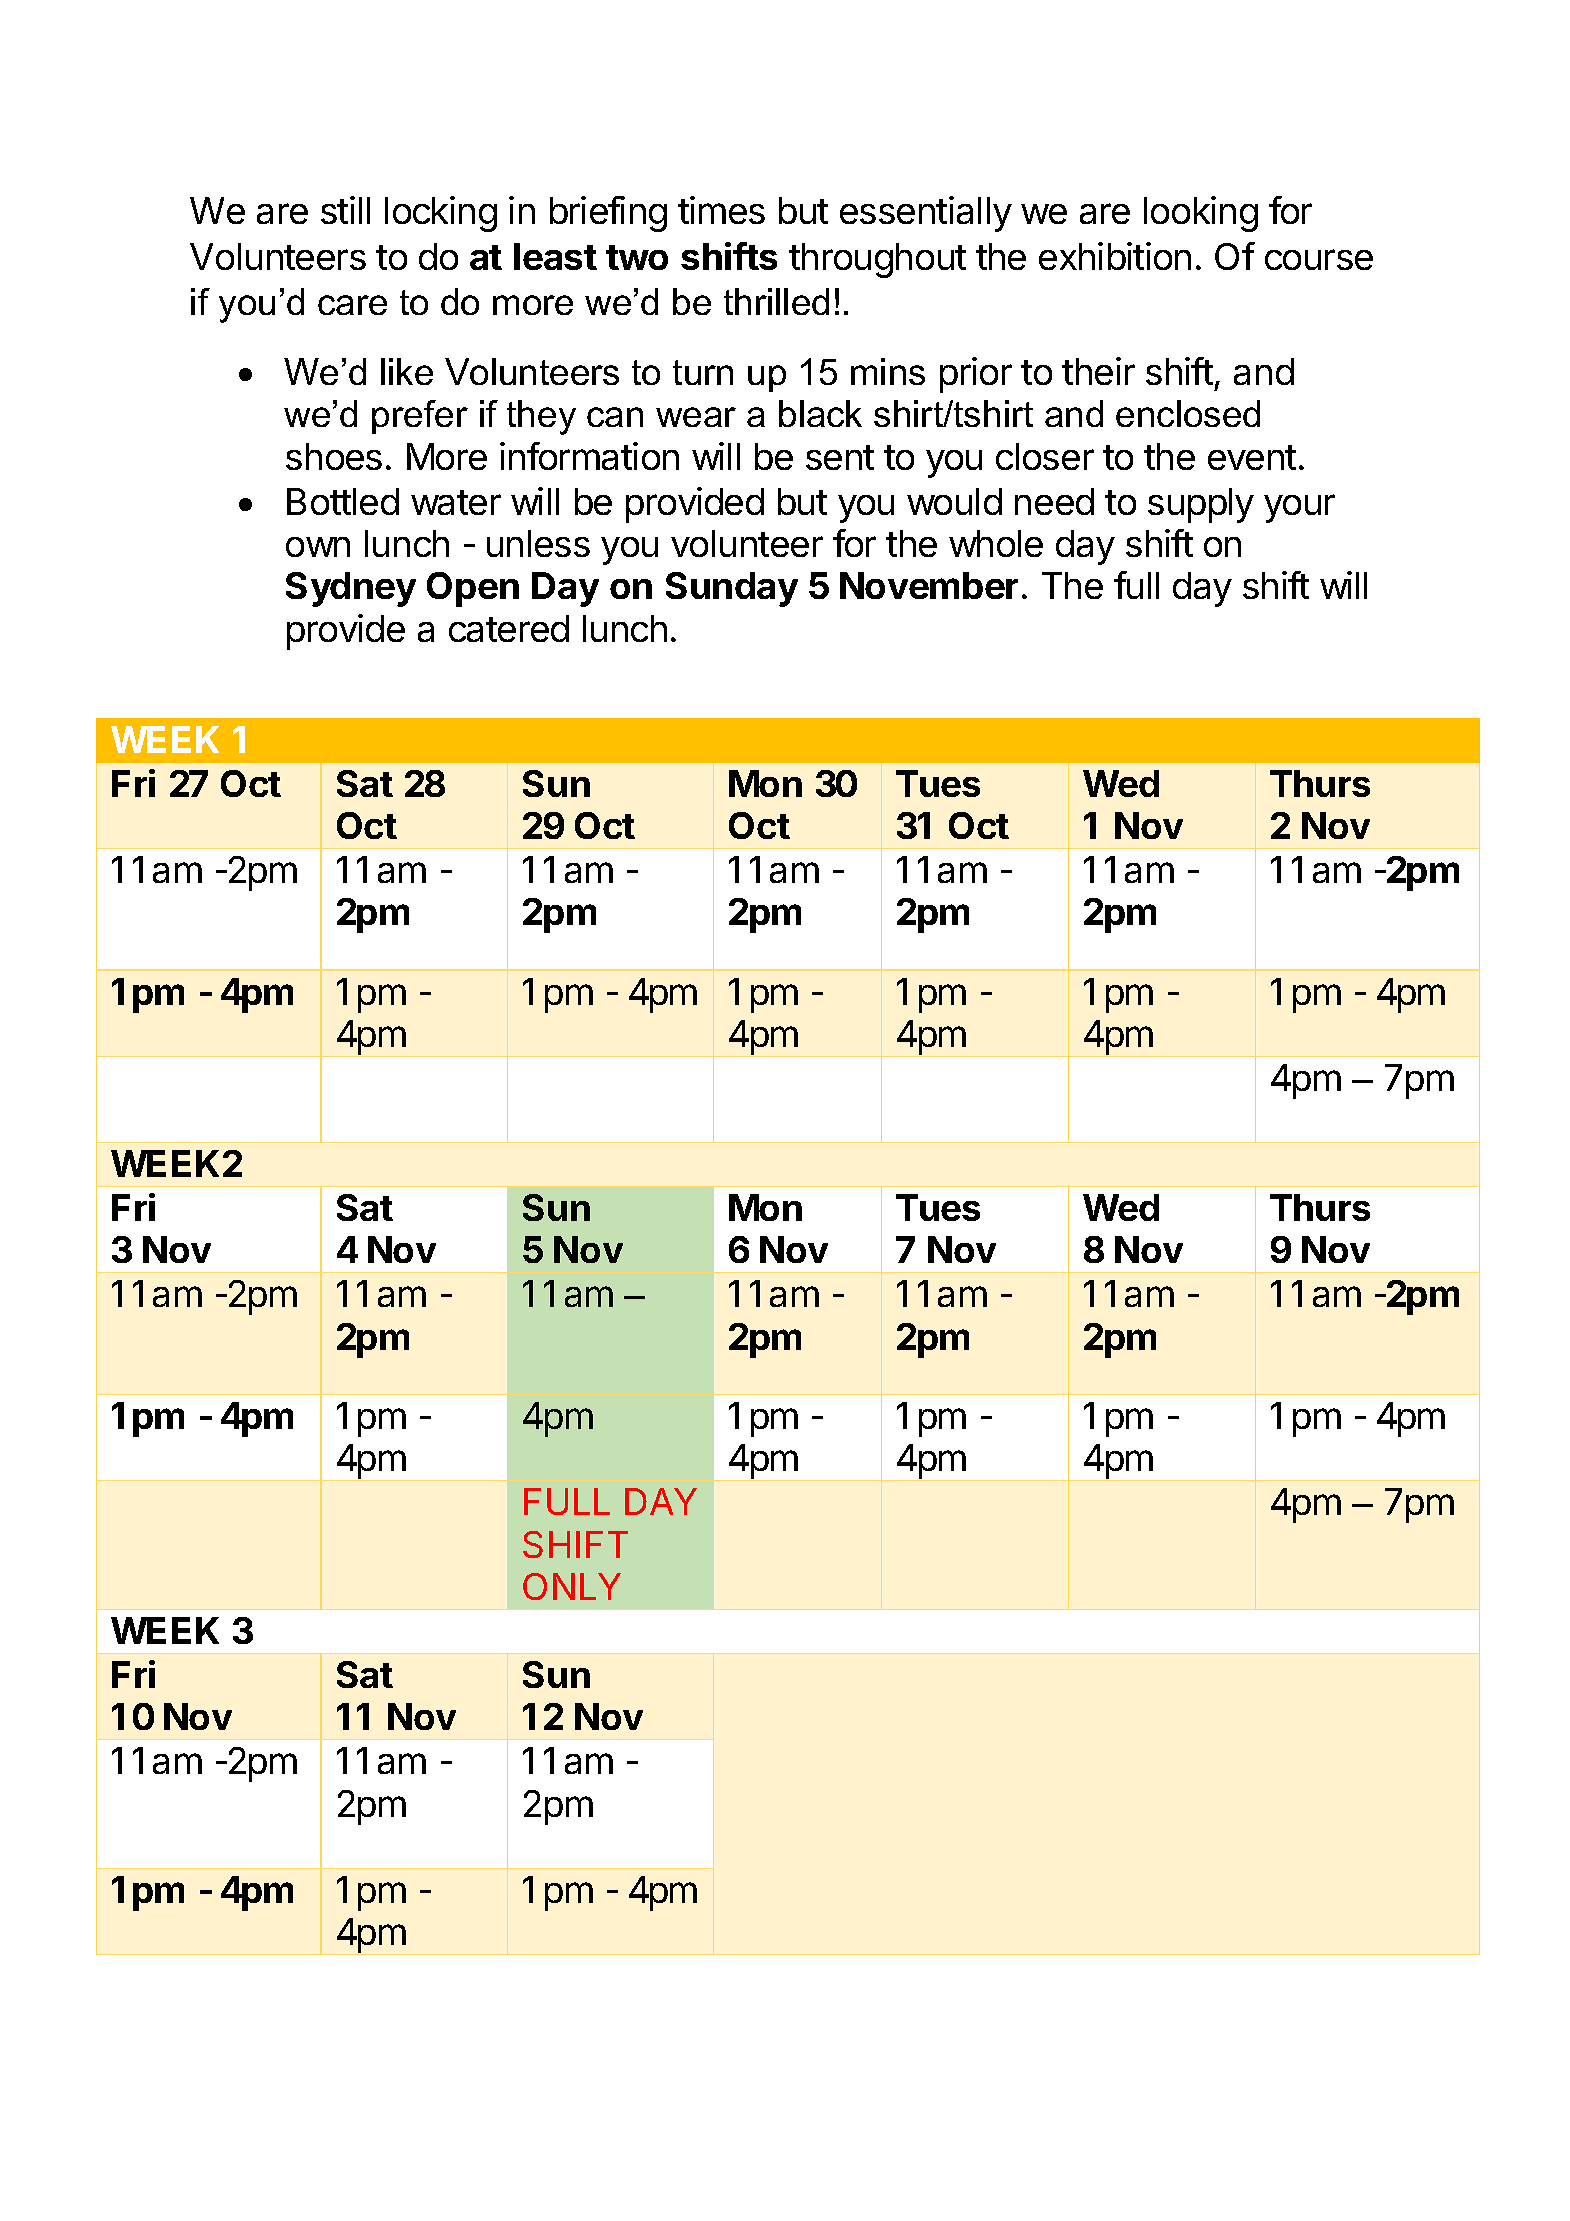 This screenshot has height=2221, width=1570. Describe the element at coordinates (996, 543) in the screenshot. I see `whole` at that location.
